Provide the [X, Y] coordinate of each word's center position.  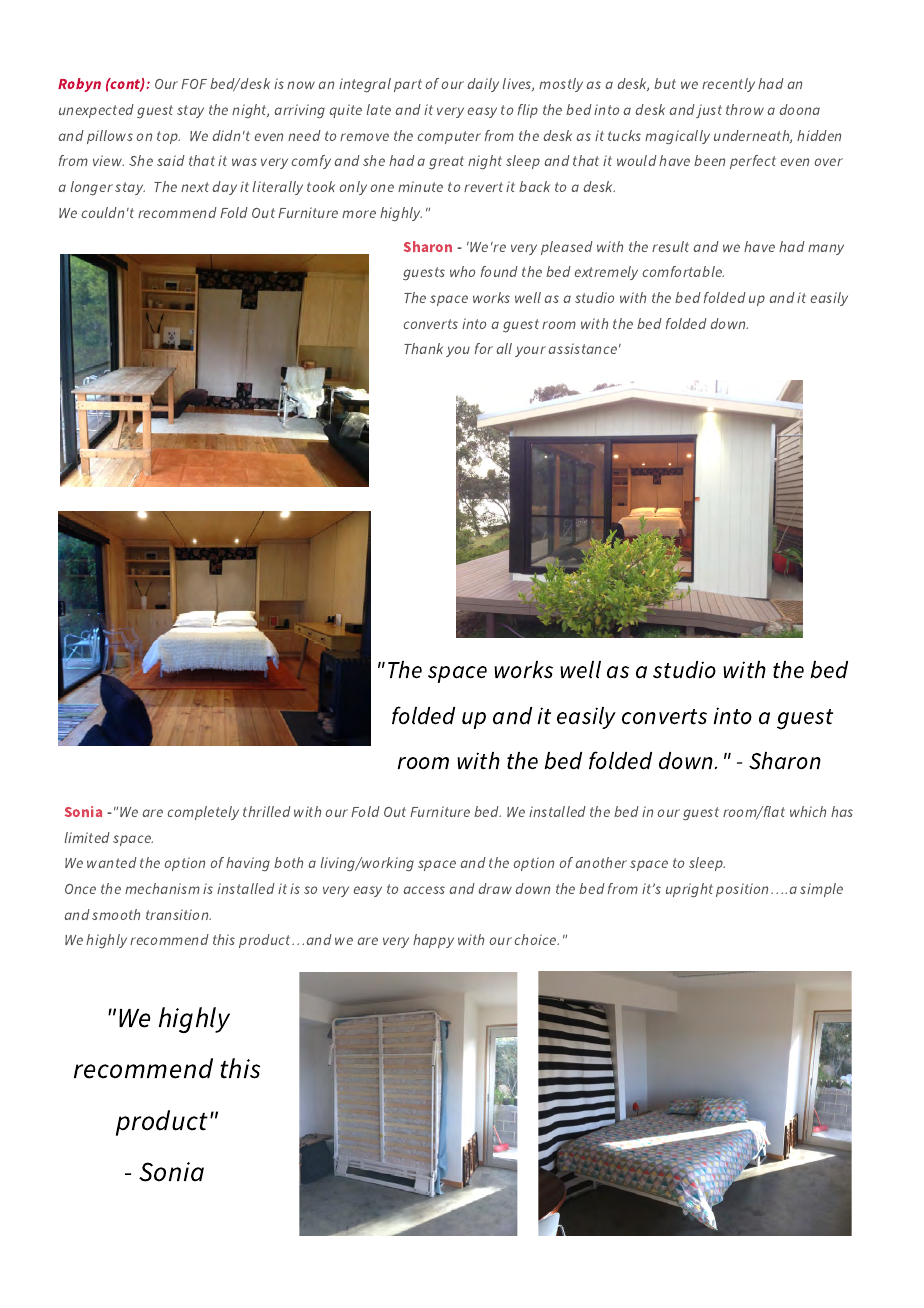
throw [745, 109]
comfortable [683, 271]
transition [178, 914]
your [530, 351]
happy [433, 941]
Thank [423, 348]
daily [483, 85]
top [168, 137]
